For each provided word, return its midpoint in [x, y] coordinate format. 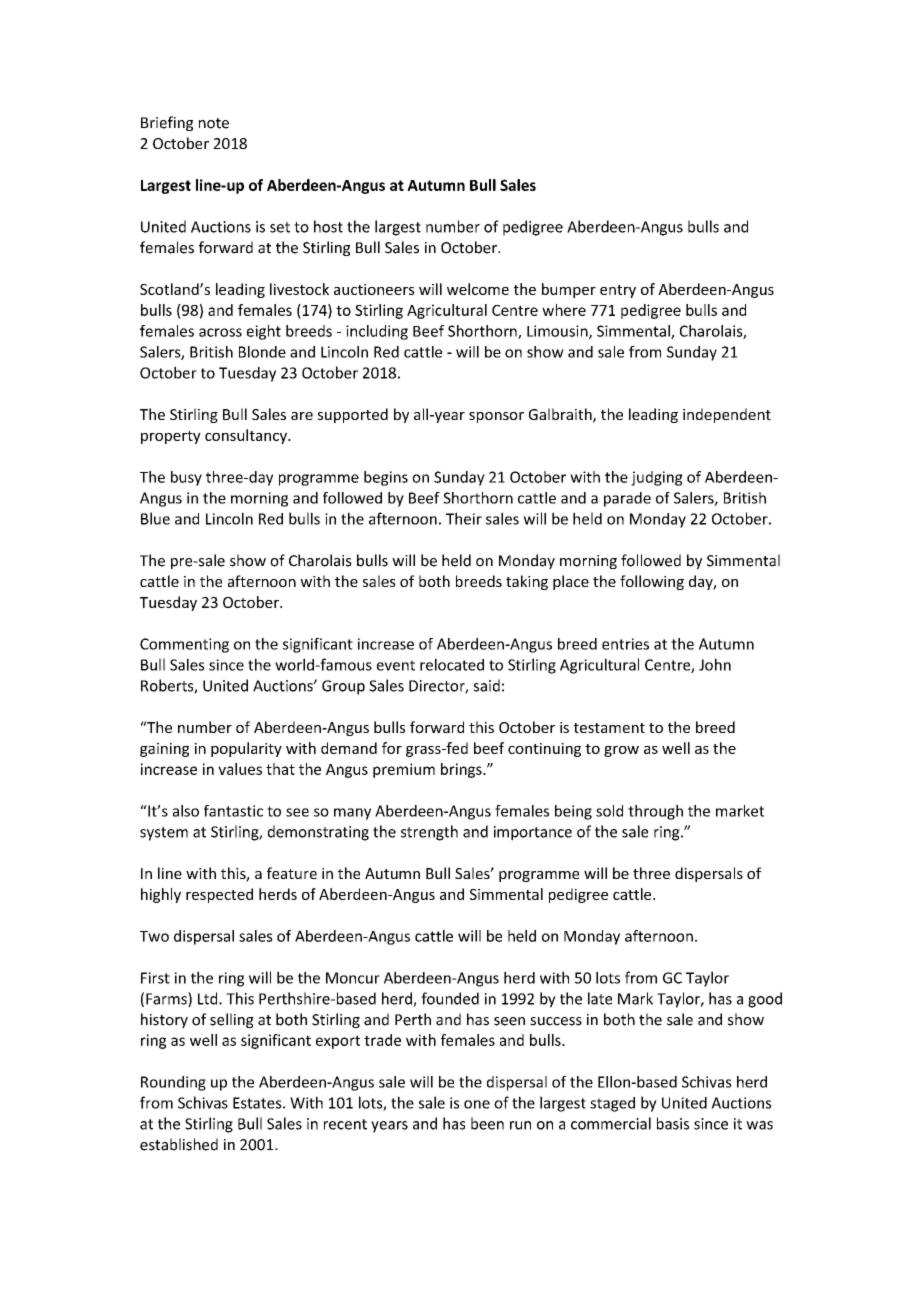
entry [618, 291]
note [214, 123]
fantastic [233, 811]
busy [186, 478]
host [328, 226]
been [487, 1123]
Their [464, 518]
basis [673, 1123]
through [655, 812]
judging [657, 478]
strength [429, 833]
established [179, 1144]
